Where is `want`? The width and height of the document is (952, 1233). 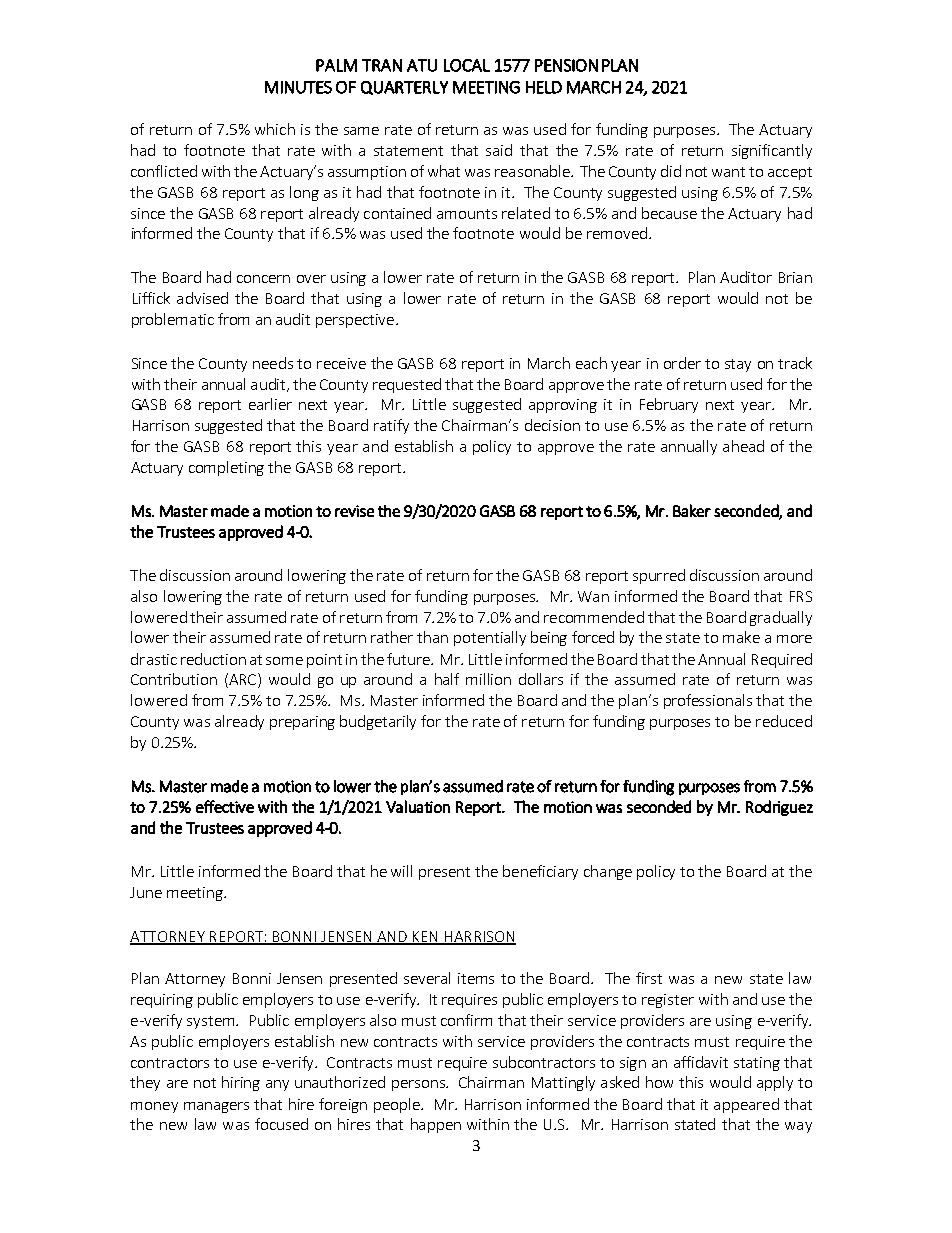 want is located at coordinates (728, 172).
